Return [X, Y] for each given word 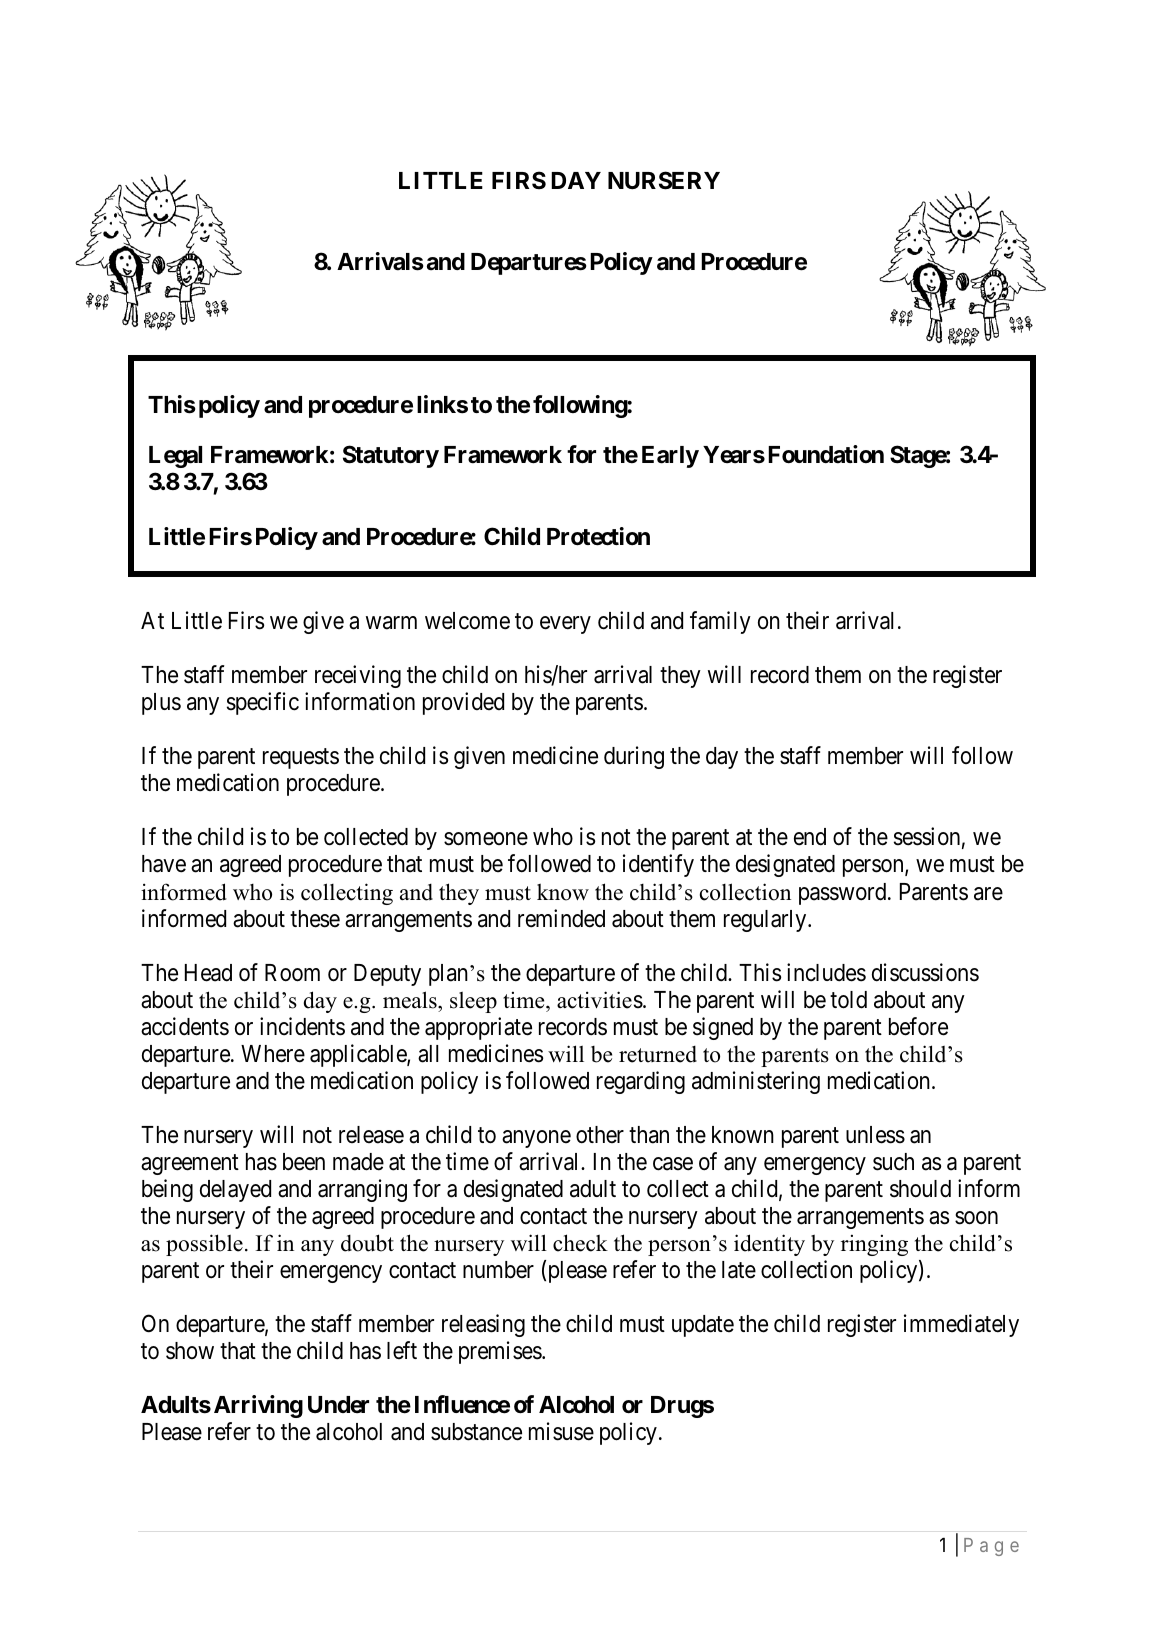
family [720, 622]
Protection [598, 536]
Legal [175, 457]
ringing [874, 1245]
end [810, 837]
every [565, 625]
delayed [235, 1191]
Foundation [826, 454]
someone [486, 839]
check [580, 1243]
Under [338, 1405]
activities [600, 1000]
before [918, 1026]
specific [263, 703]
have [164, 864]
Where [273, 1054]
